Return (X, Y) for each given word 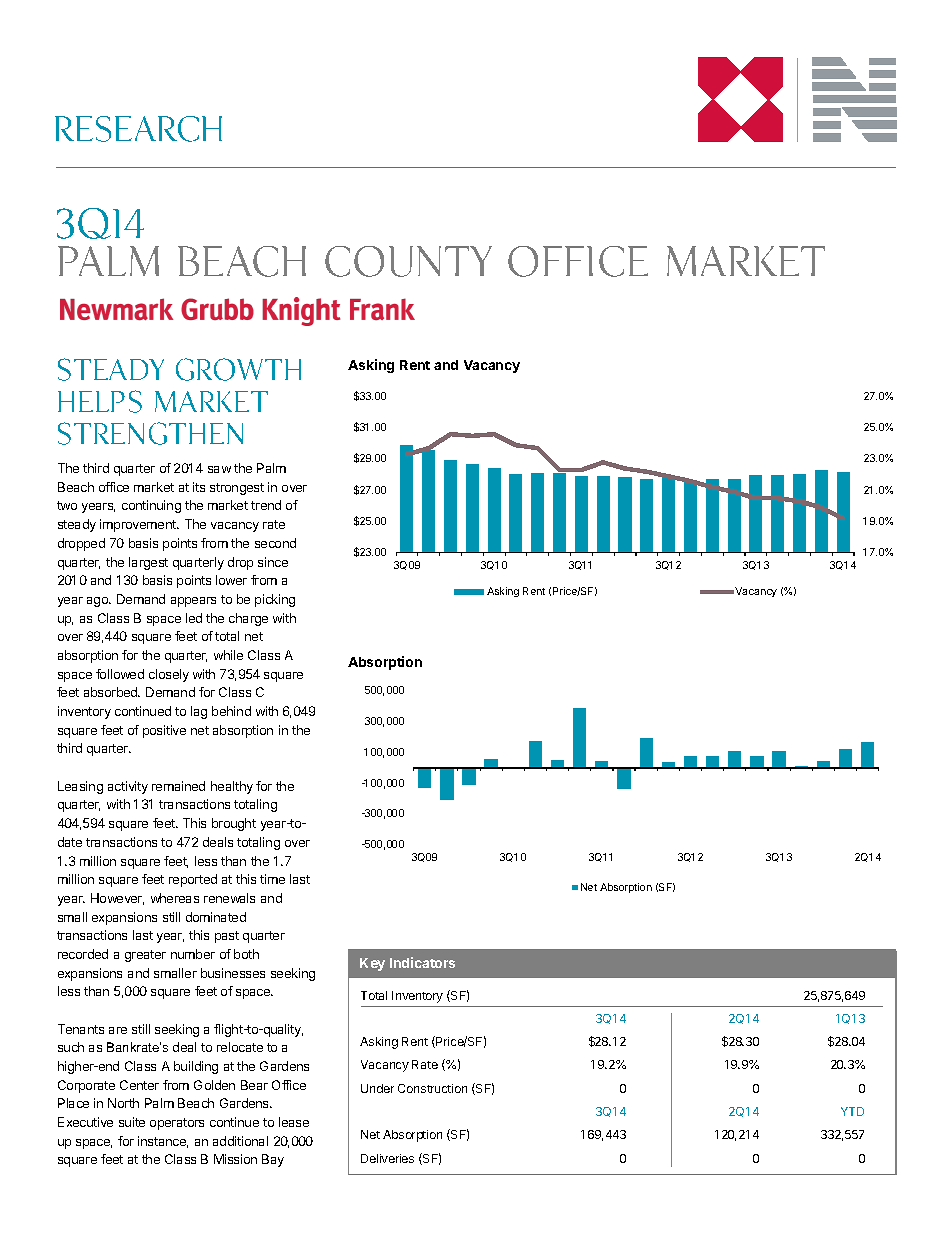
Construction (432, 1088)
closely (169, 675)
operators (177, 1124)
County (408, 261)
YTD (852, 1111)
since (273, 562)
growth (238, 369)
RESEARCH (138, 129)
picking (275, 600)
